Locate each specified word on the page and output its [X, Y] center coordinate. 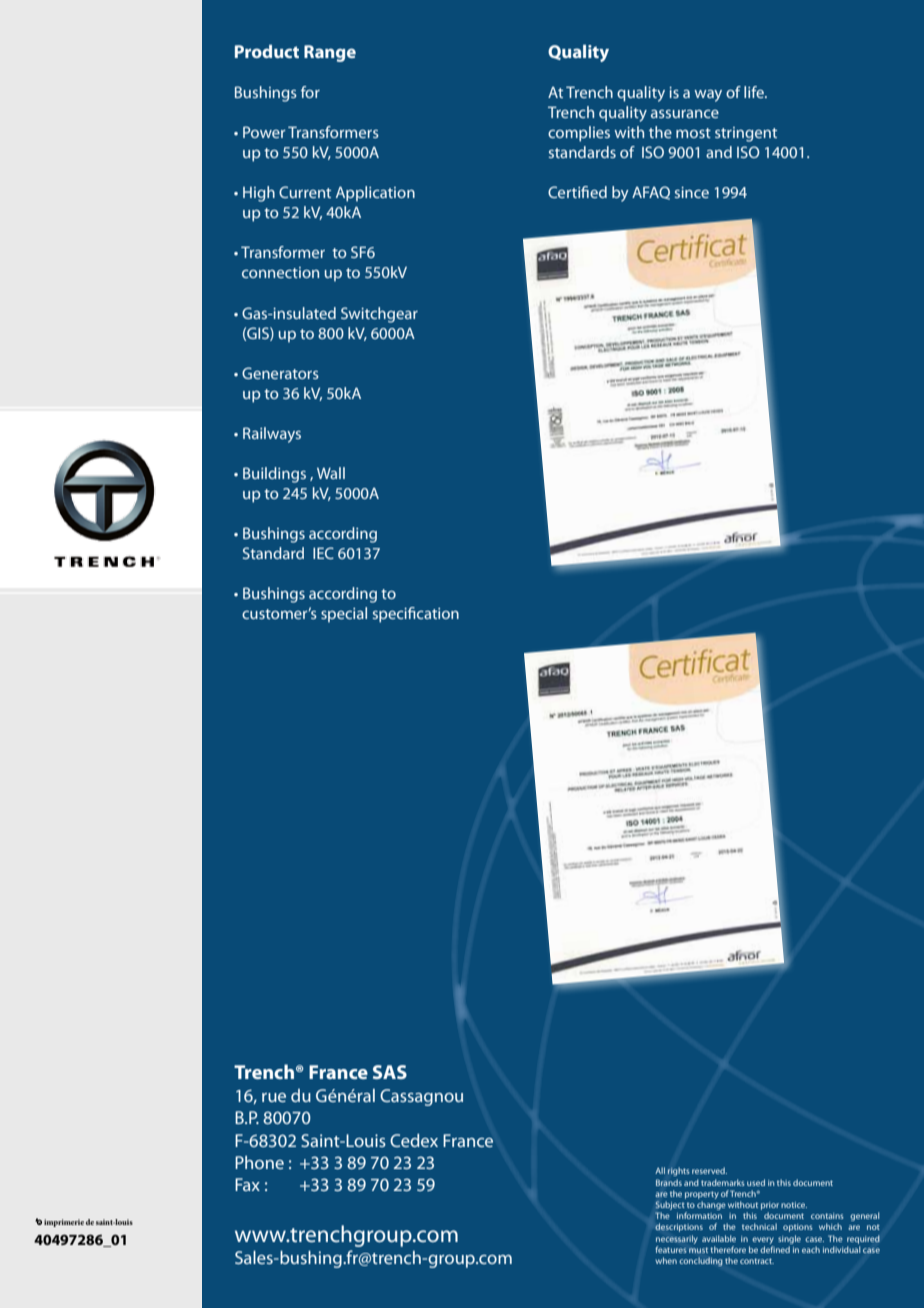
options [798, 1228]
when [666, 1260]
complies [579, 134]
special [344, 614]
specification [416, 615]
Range [330, 53]
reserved [709, 1170]
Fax [247, 1184]
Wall [331, 473]
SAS [390, 1072]
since [692, 192]
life [755, 92]
